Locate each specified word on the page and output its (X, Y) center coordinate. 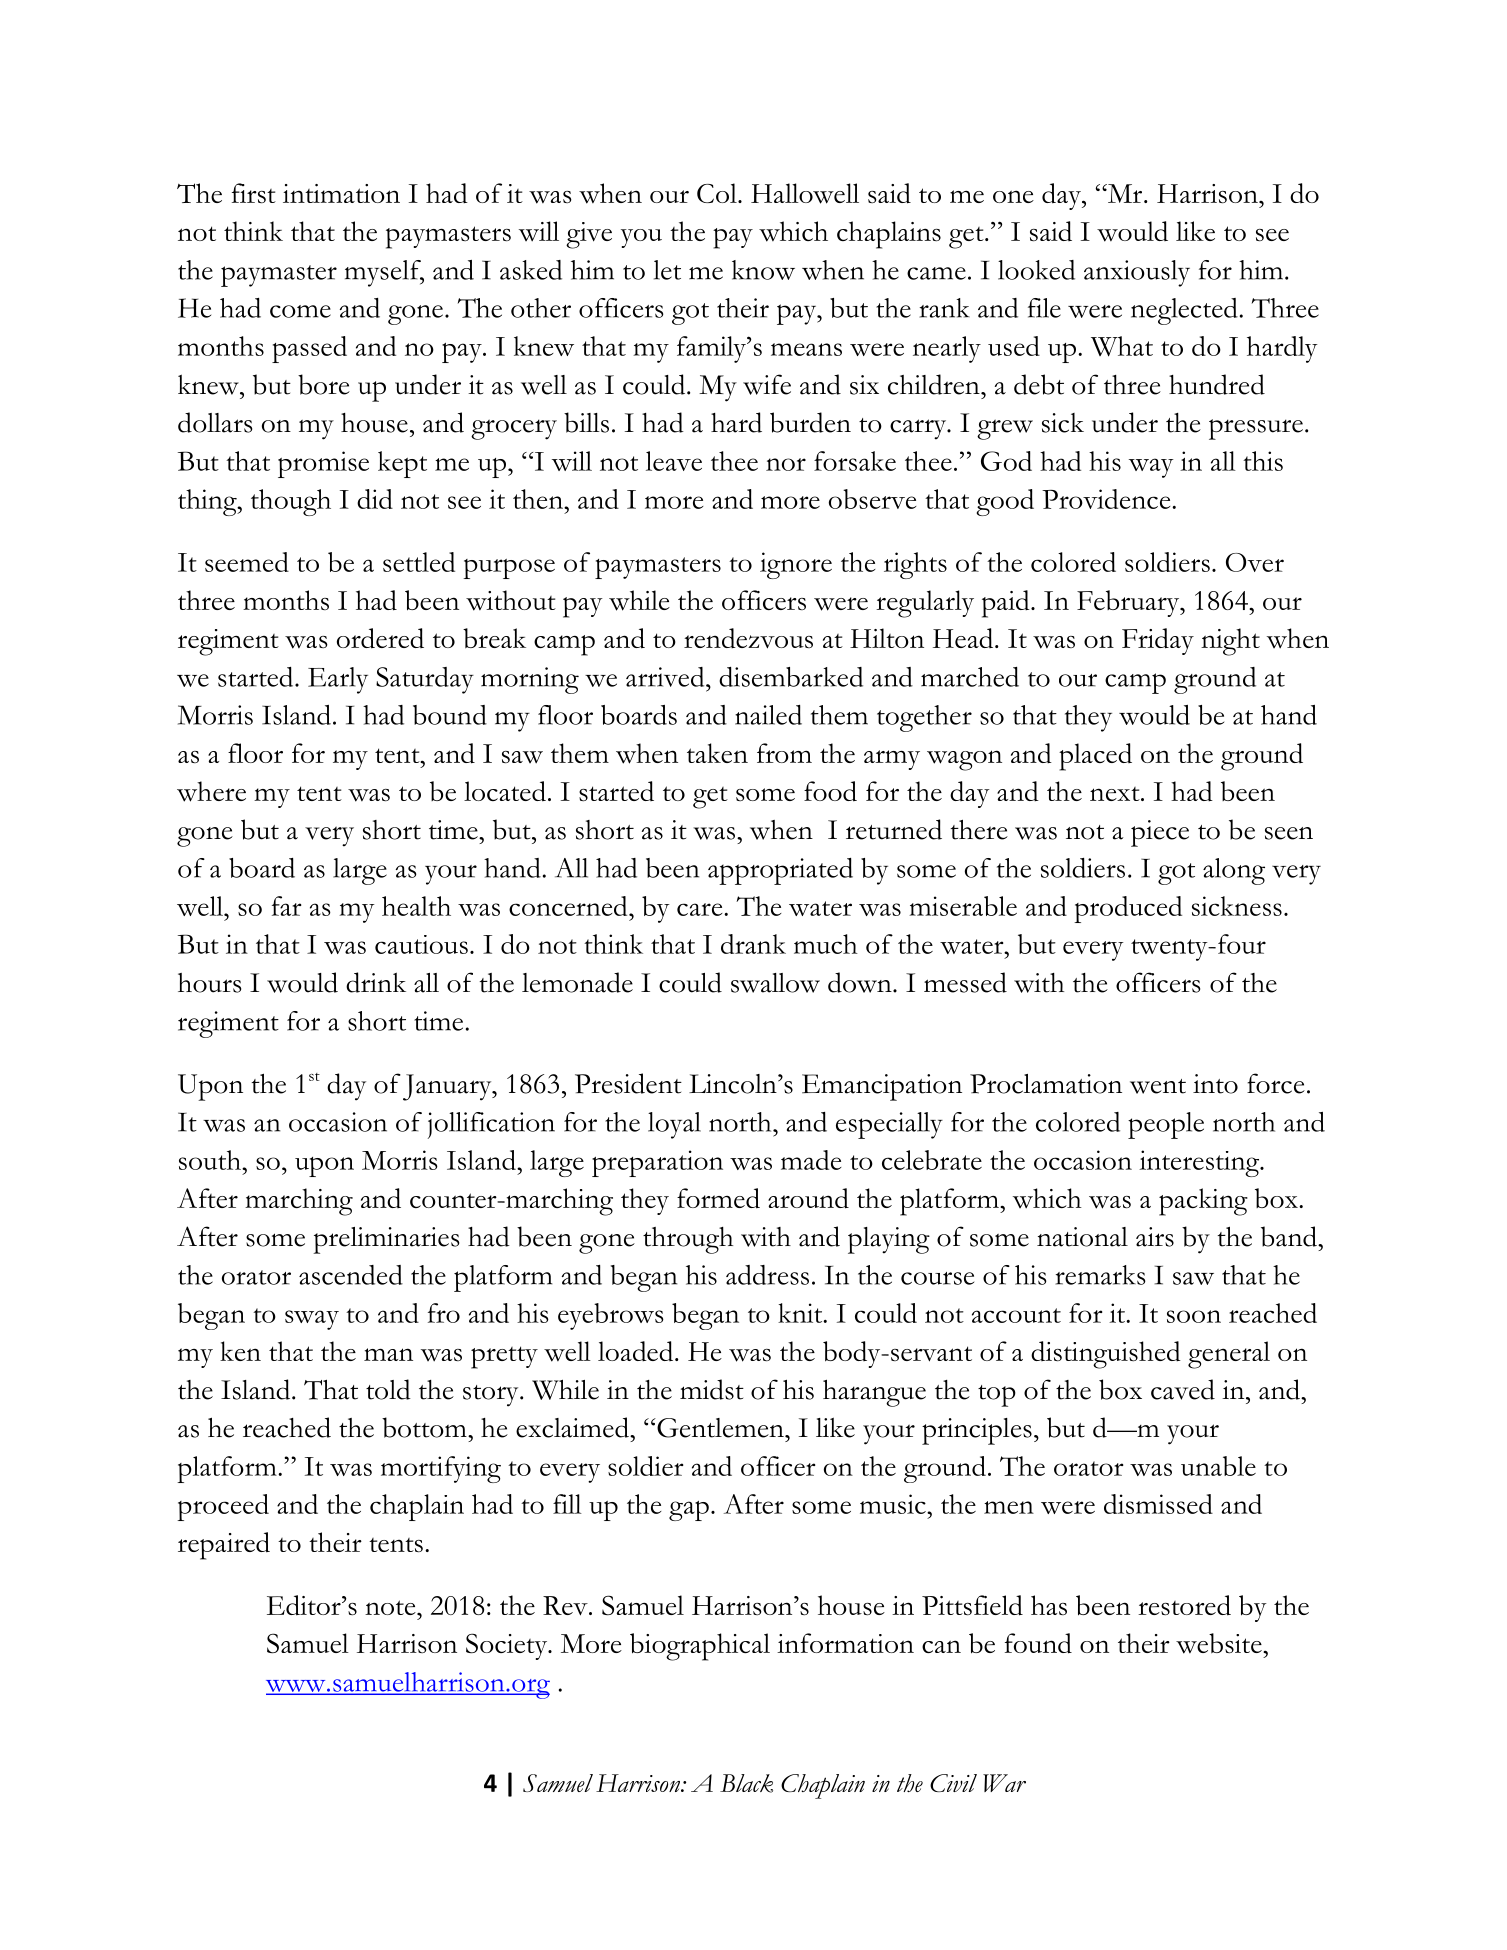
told (388, 1389)
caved (1183, 1389)
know (763, 270)
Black (746, 1783)
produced (1128, 909)
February (1129, 603)
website (1220, 1643)
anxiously (1137, 273)
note (391, 1607)
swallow (775, 983)
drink (376, 982)
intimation (341, 193)
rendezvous (748, 638)
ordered (380, 638)
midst (712, 1389)
